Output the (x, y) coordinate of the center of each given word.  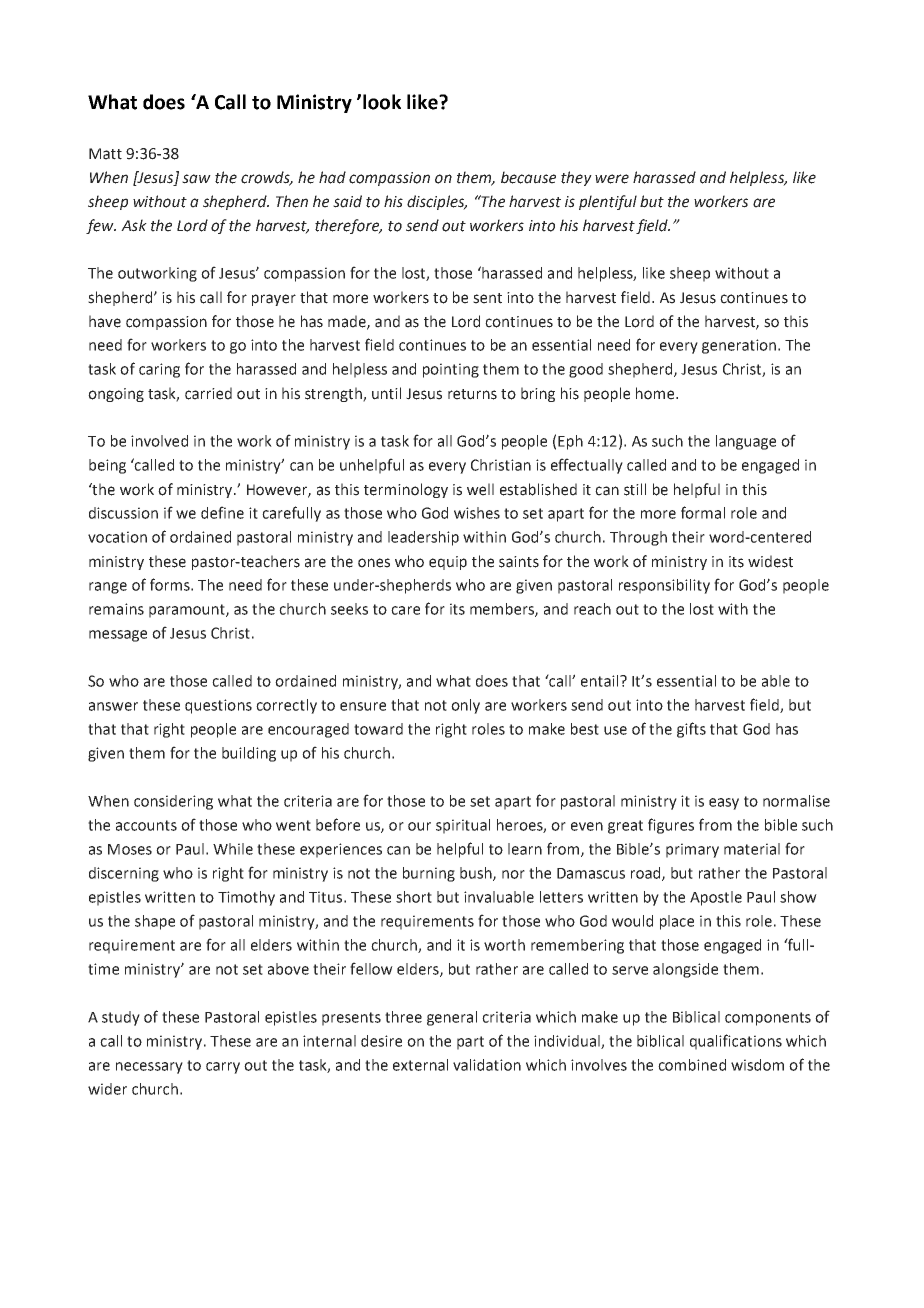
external (420, 1065)
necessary (149, 1068)
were (612, 179)
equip (448, 563)
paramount (188, 611)
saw (196, 179)
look (382, 102)
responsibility (664, 586)
